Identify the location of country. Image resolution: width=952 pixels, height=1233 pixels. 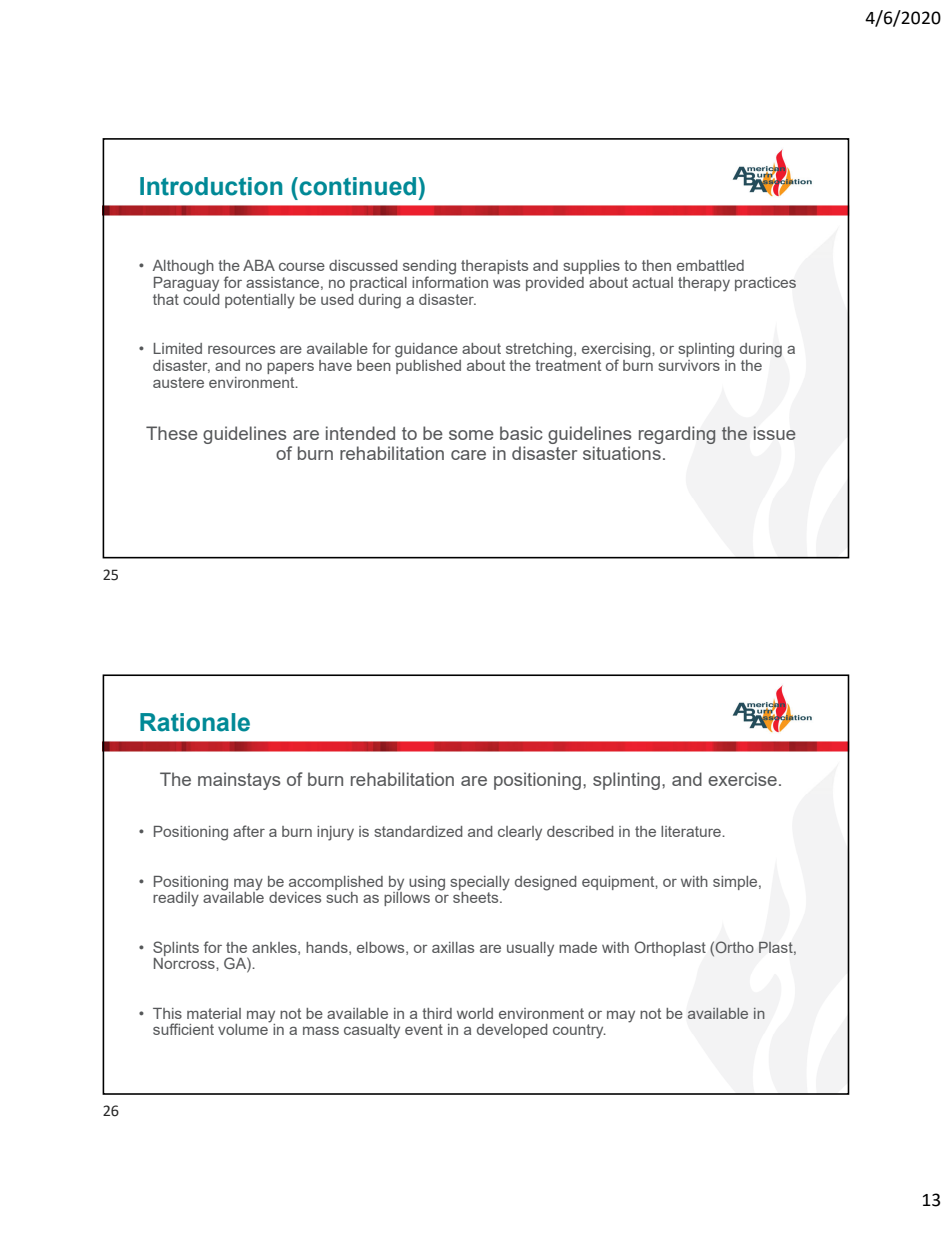
(579, 1031).
